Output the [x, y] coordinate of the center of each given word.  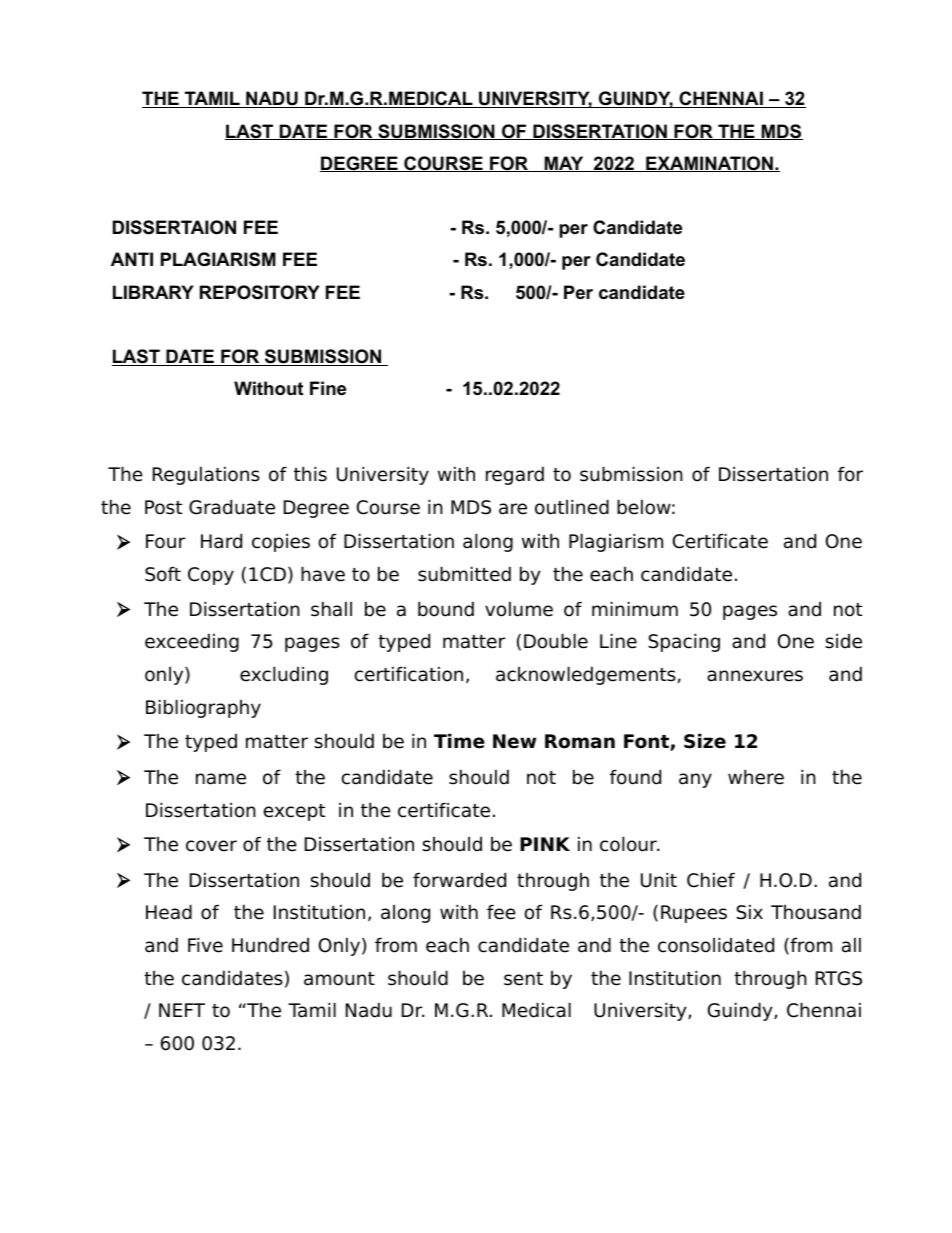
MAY [564, 164]
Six [749, 912]
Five [205, 945]
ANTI [132, 259]
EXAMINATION [709, 164]
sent [523, 979]
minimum [635, 609]
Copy [211, 576]
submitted [464, 574]
